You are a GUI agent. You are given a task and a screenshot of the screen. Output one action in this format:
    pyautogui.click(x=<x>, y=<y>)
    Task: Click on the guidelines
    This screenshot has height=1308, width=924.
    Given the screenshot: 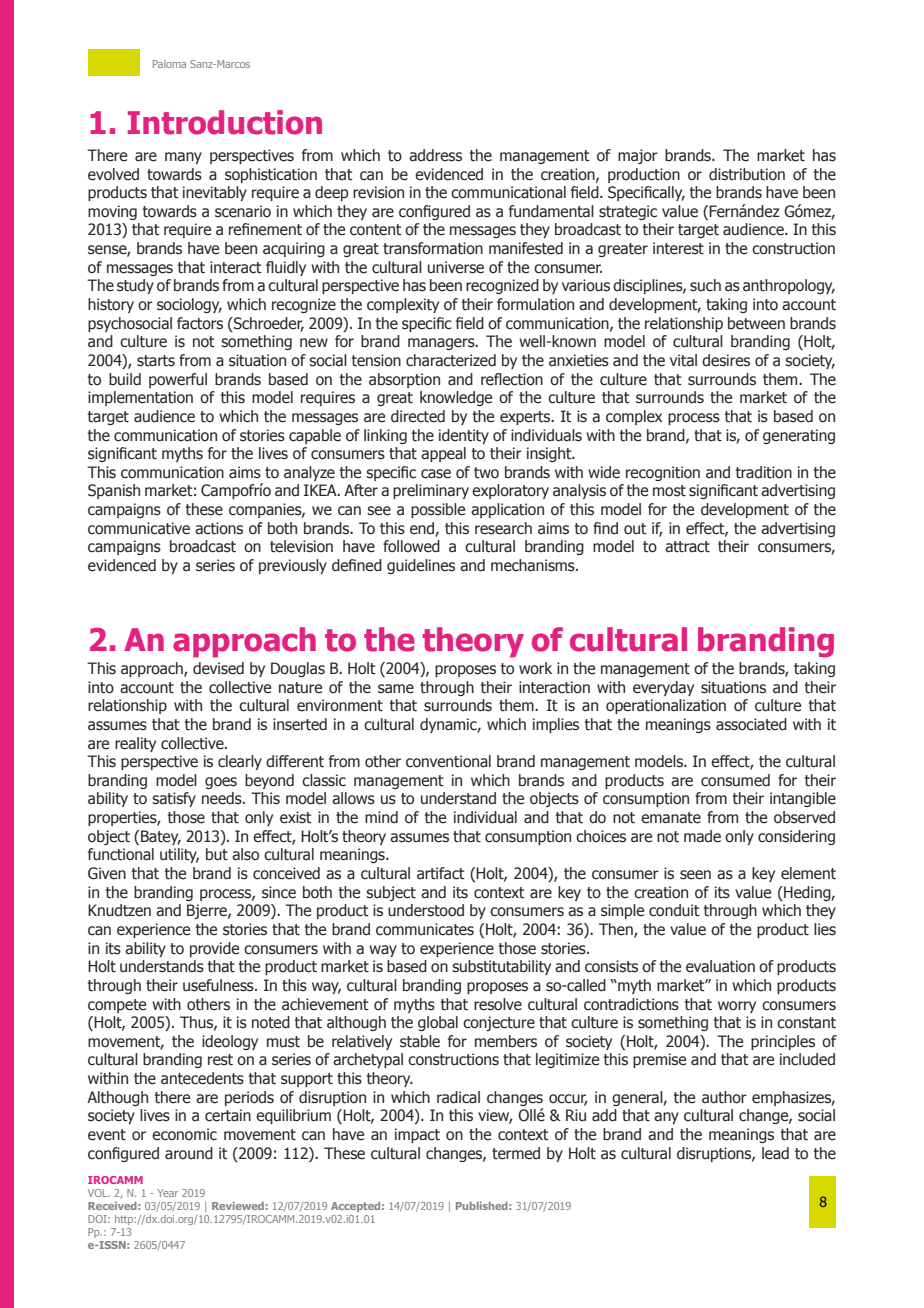 What is the action you would take?
    pyautogui.click(x=421, y=566)
